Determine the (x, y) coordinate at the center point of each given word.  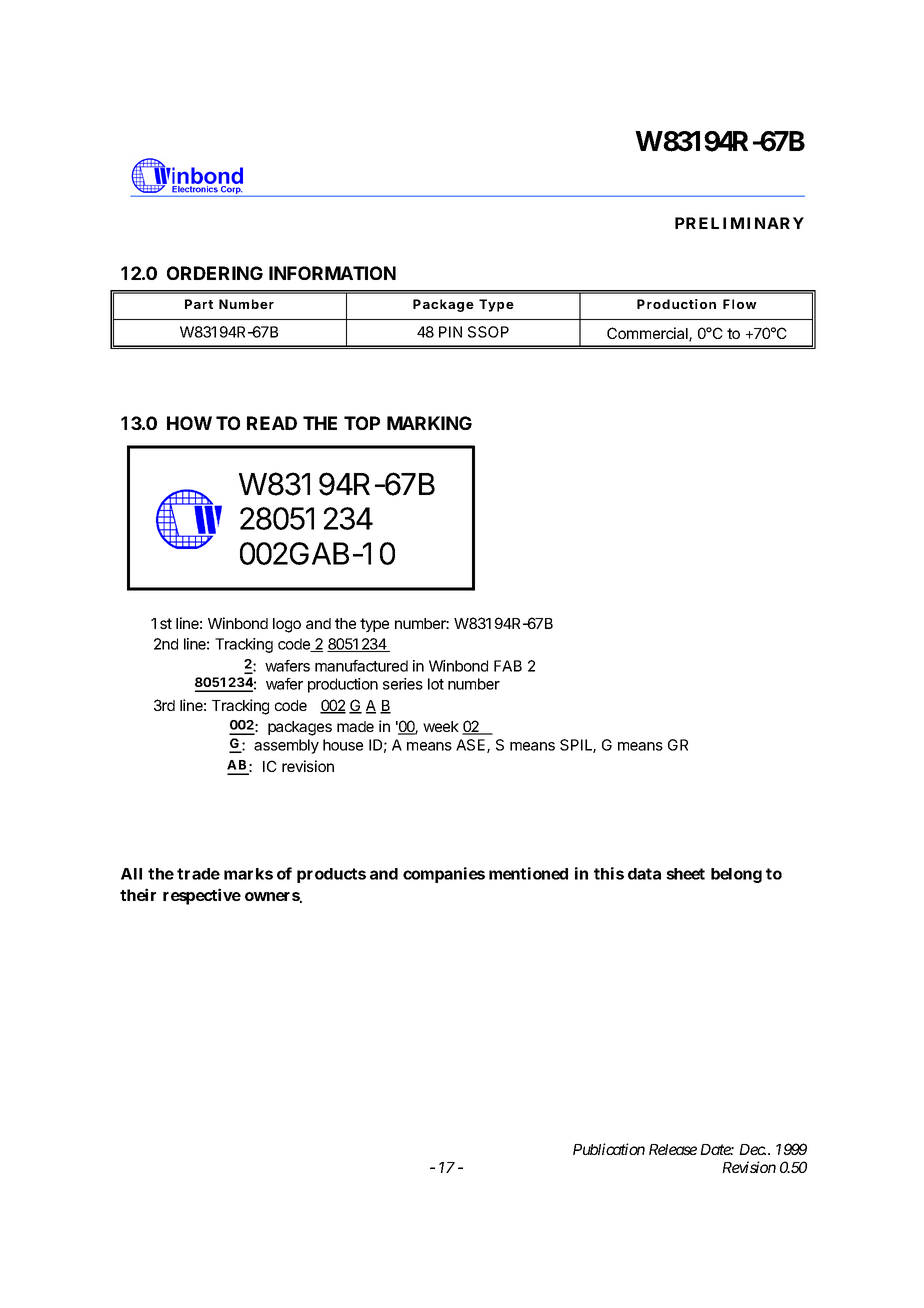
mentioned (528, 873)
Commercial (648, 334)
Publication (609, 1149)
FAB (508, 666)
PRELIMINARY (739, 223)
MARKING (429, 423)
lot (436, 684)
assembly (286, 746)
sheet (685, 874)
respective (202, 896)
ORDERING (215, 273)
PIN (450, 332)
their (138, 894)
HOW (189, 423)
